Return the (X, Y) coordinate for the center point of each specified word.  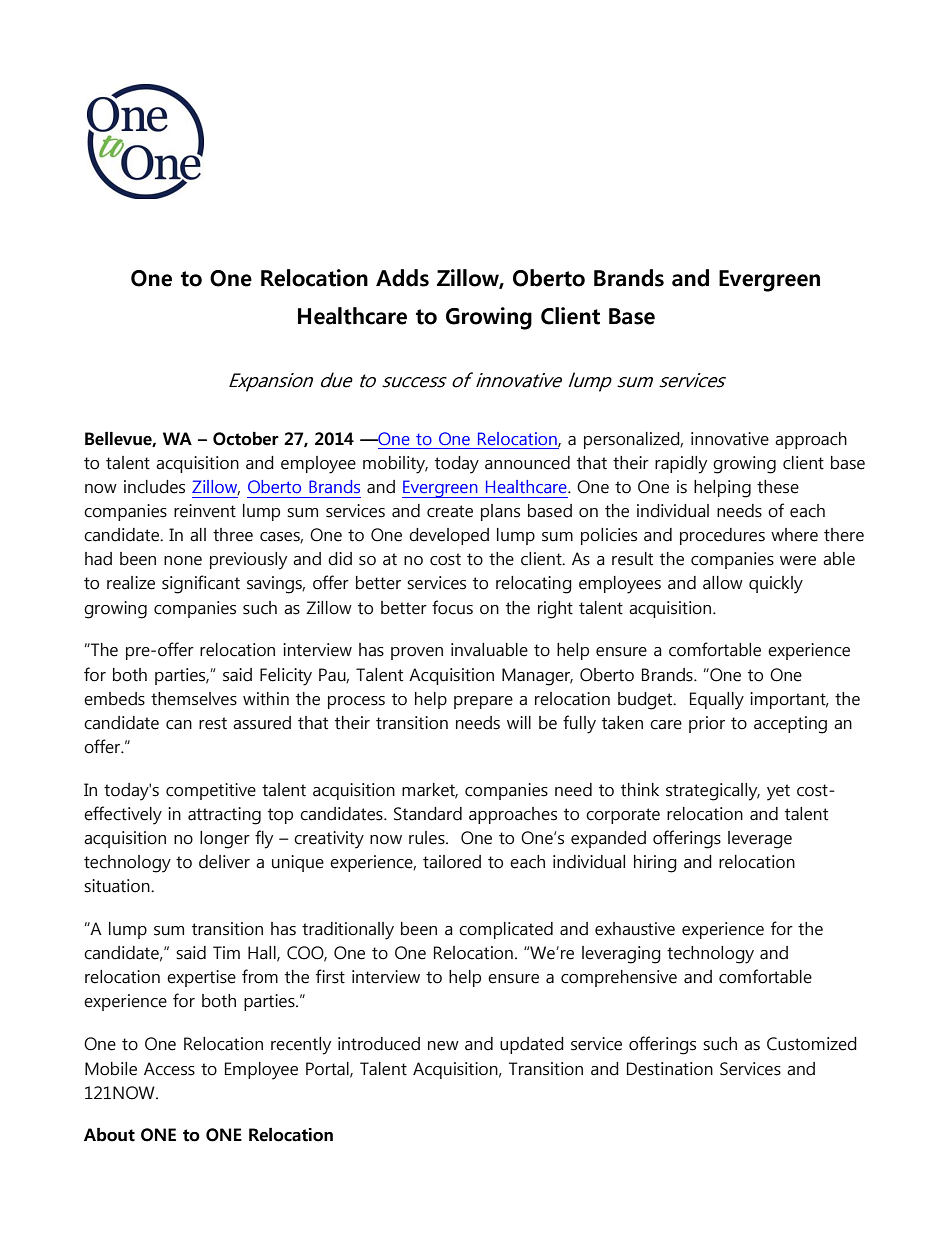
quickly (776, 585)
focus (452, 607)
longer (225, 840)
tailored (452, 862)
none (183, 561)
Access (169, 1069)
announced (527, 463)
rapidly (681, 465)
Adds (402, 278)
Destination (670, 1069)
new (443, 1046)
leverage (760, 840)
